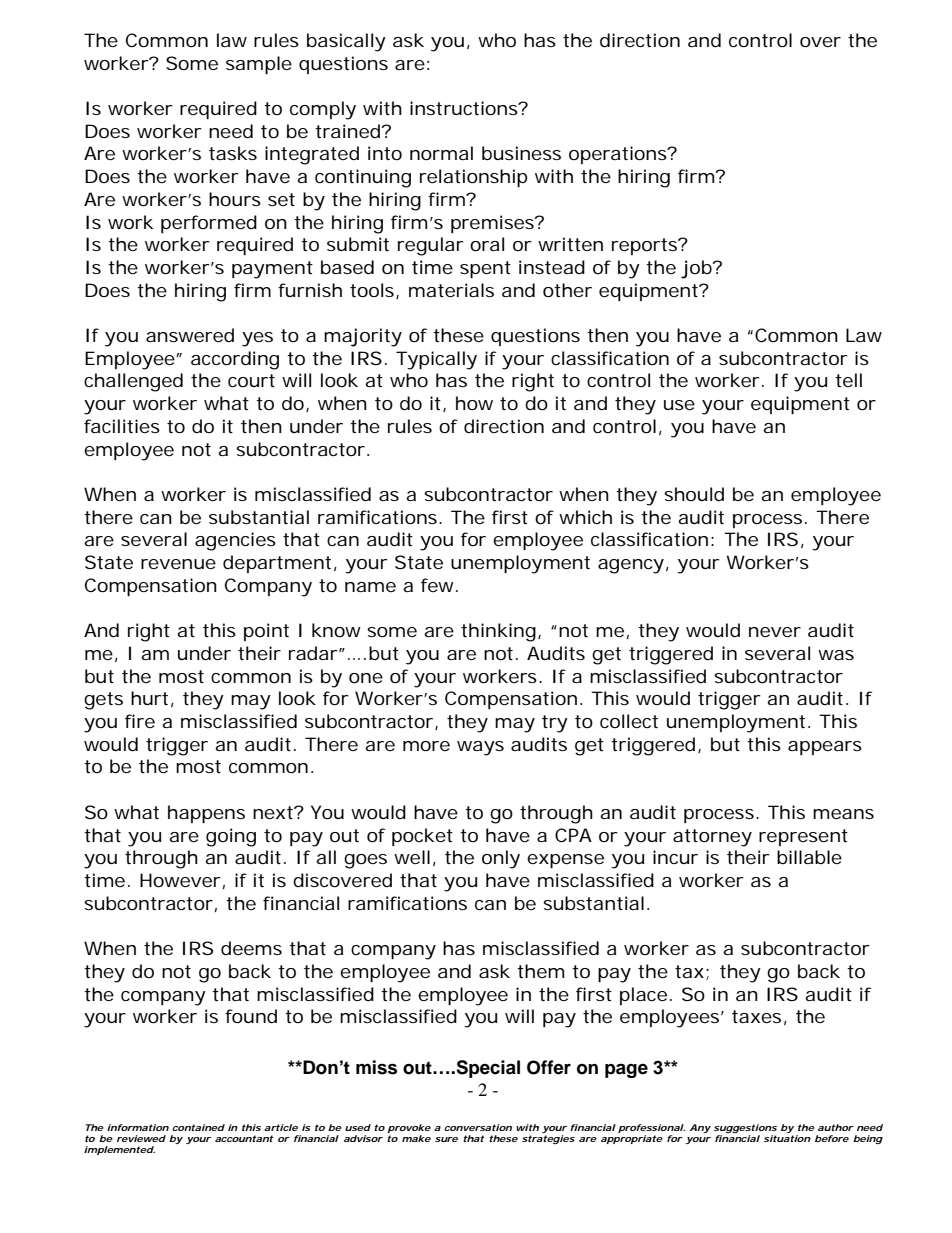  Describe the element at coordinates (439, 585) in the document. I see `few` at that location.
